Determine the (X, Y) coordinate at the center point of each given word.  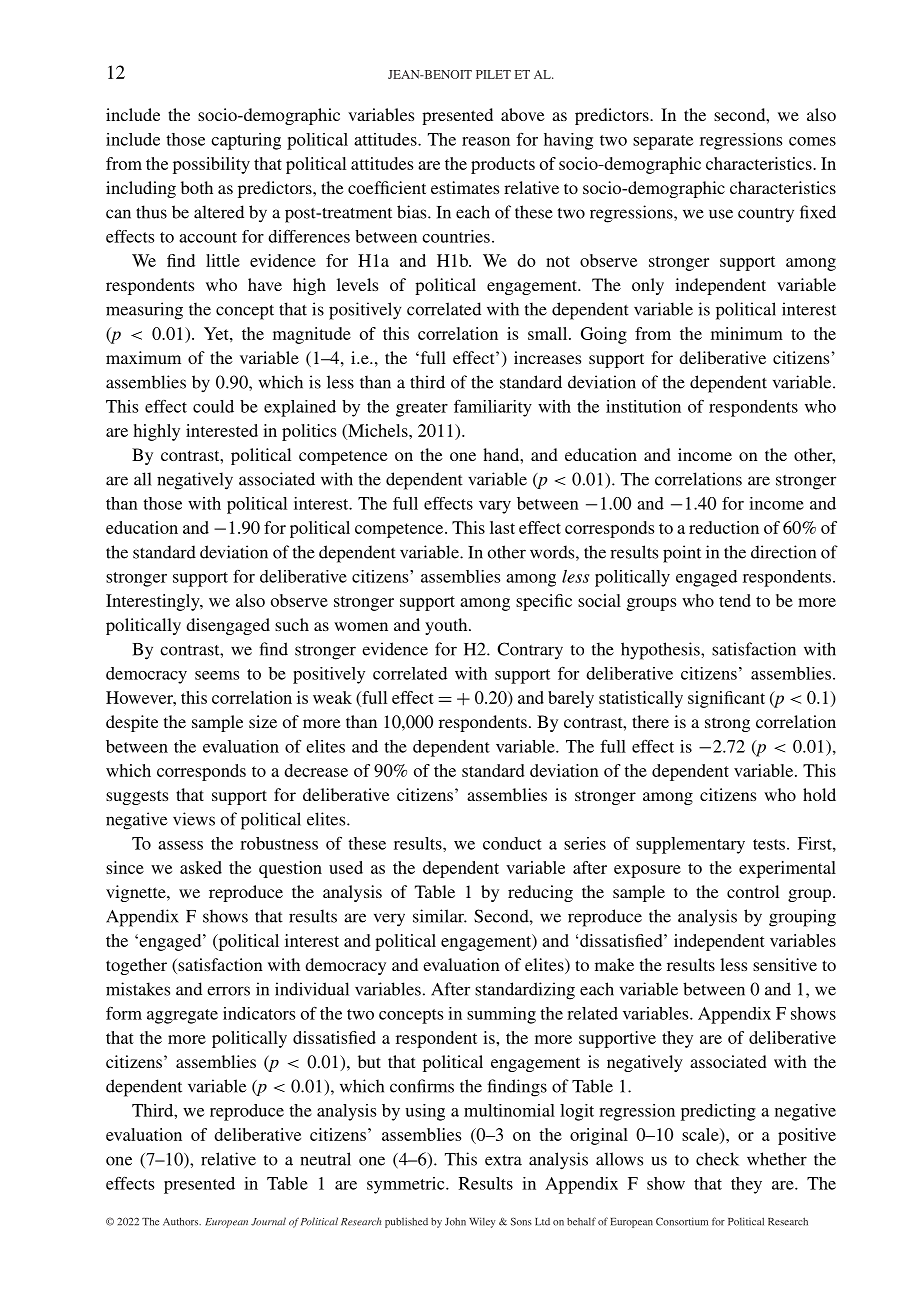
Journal (268, 1221)
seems (217, 675)
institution (643, 406)
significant (726, 699)
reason (486, 141)
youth (447, 626)
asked (201, 867)
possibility (211, 165)
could (213, 406)
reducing (540, 893)
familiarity (493, 408)
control (753, 891)
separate (663, 142)
